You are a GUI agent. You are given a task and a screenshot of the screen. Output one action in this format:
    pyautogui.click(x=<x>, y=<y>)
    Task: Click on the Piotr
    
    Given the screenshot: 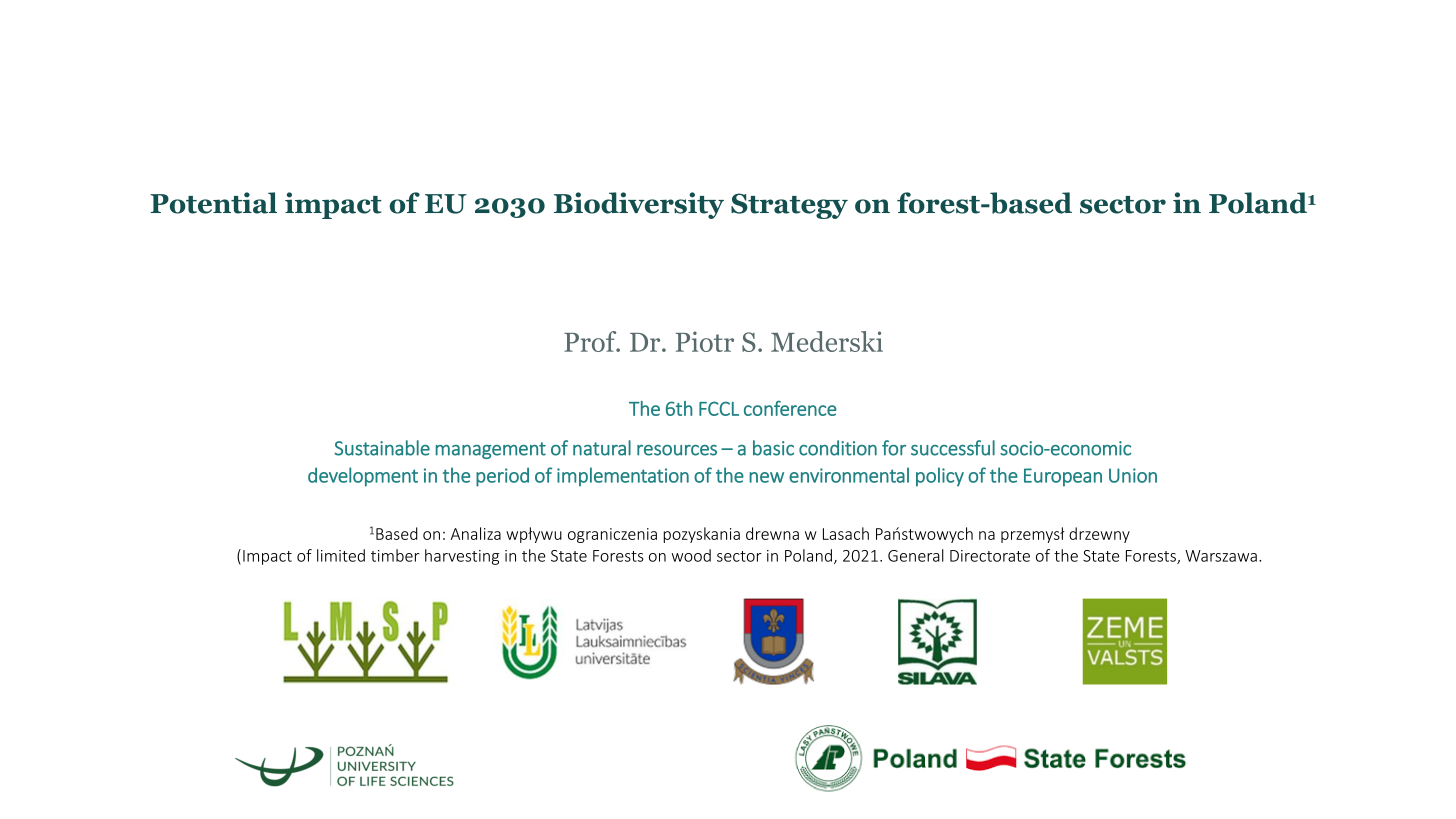 What is the action you would take?
    pyautogui.click(x=705, y=341)
